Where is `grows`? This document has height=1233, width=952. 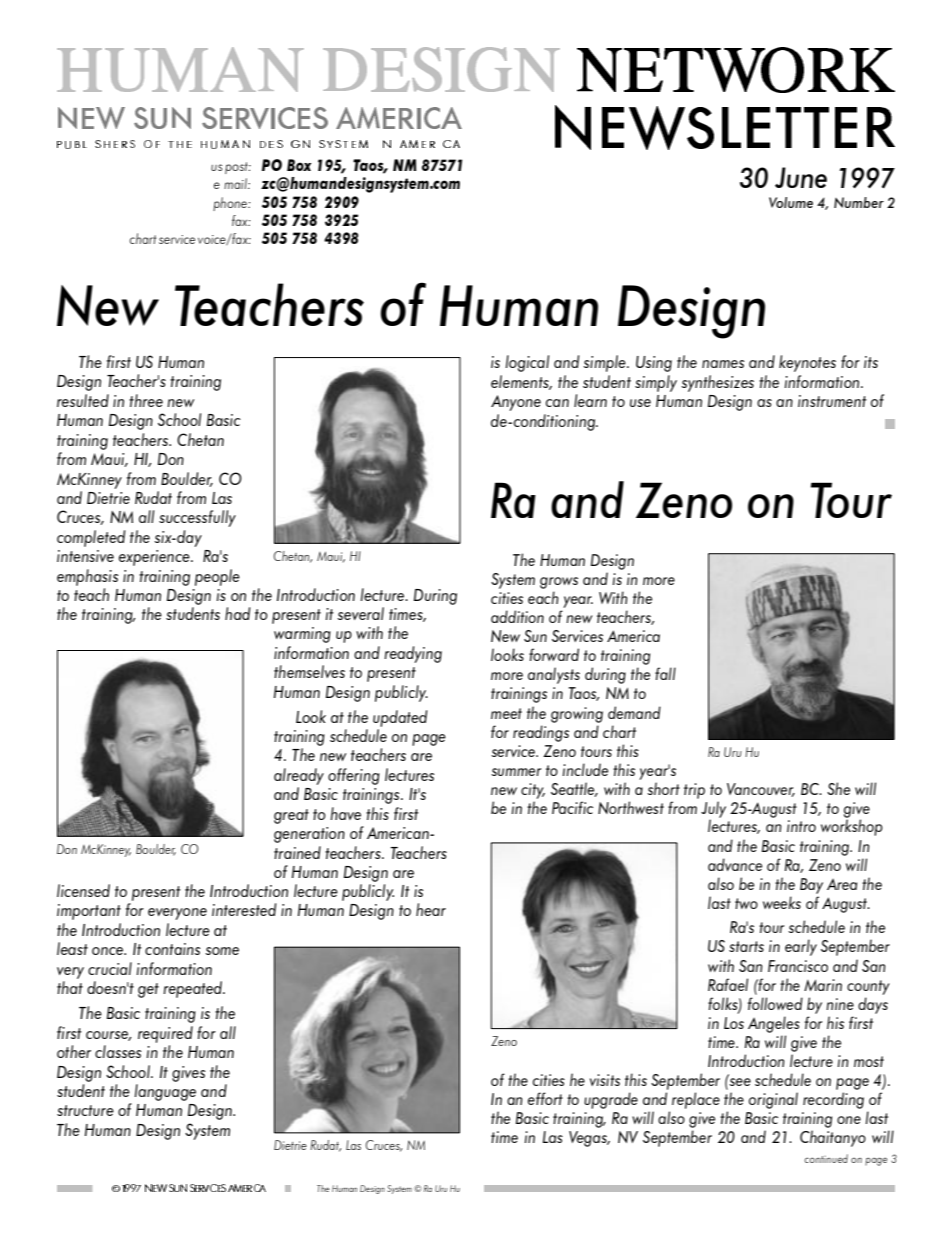 grows is located at coordinates (559, 583).
